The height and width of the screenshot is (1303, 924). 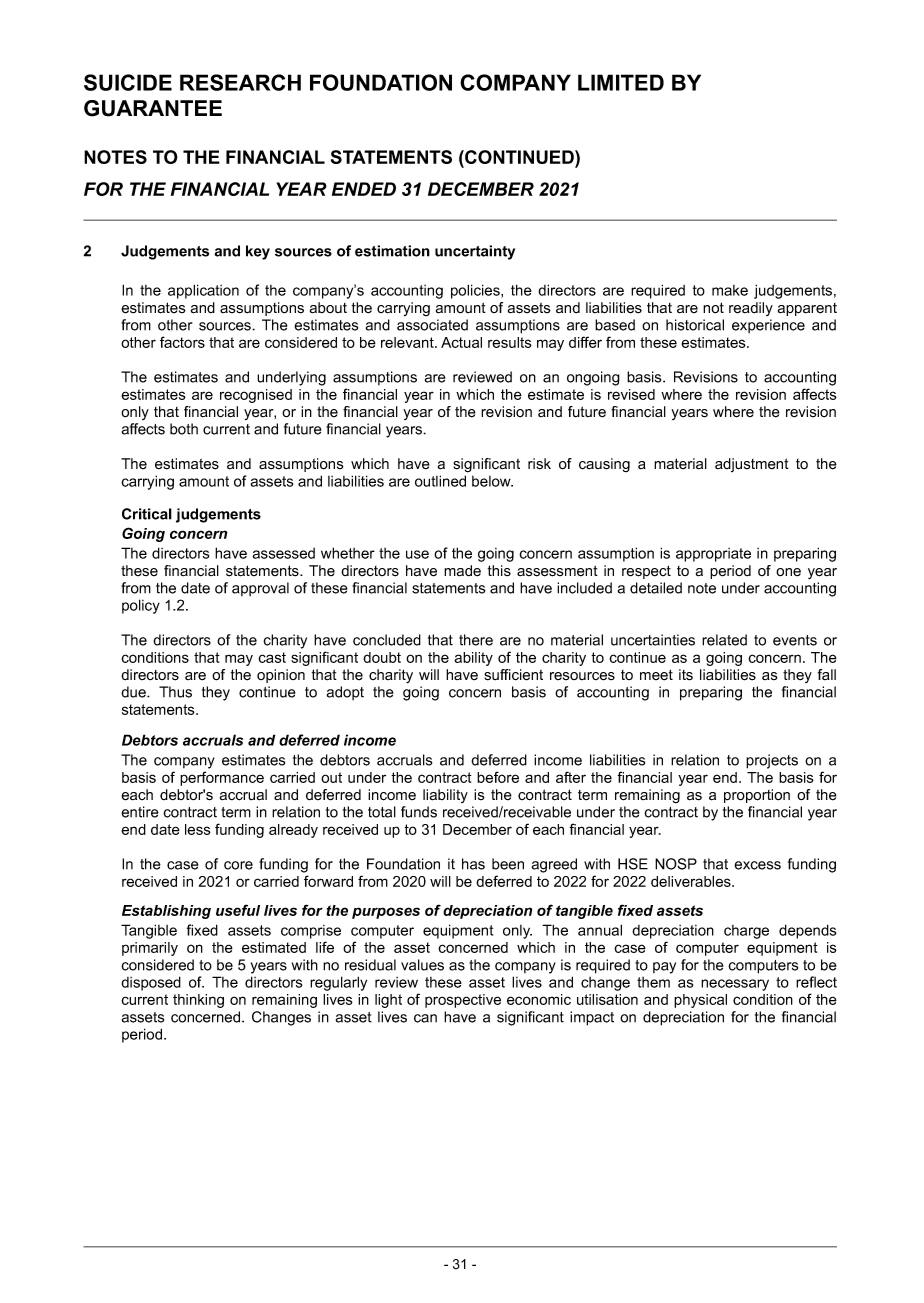 What do you see at coordinates (283, 553) in the screenshot?
I see `assessed` at bounding box center [283, 553].
